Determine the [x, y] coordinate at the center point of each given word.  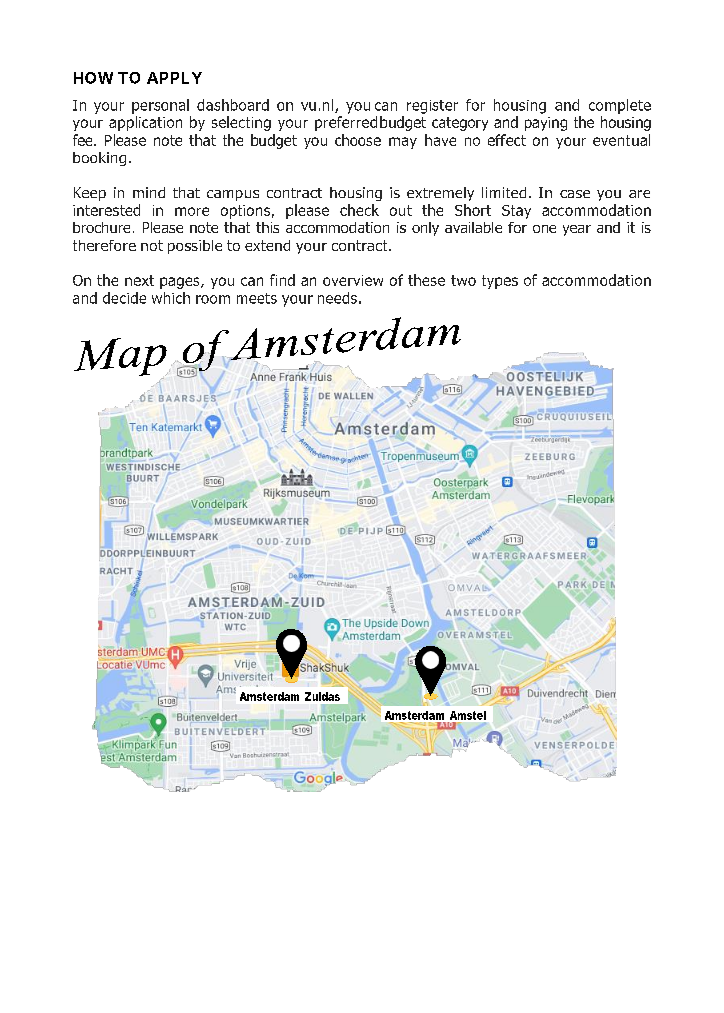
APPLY [174, 78]
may [403, 143]
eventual [621, 140]
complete [620, 106]
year [577, 230]
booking [99, 159]
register [432, 107]
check [359, 210]
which [171, 298]
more [192, 211]
